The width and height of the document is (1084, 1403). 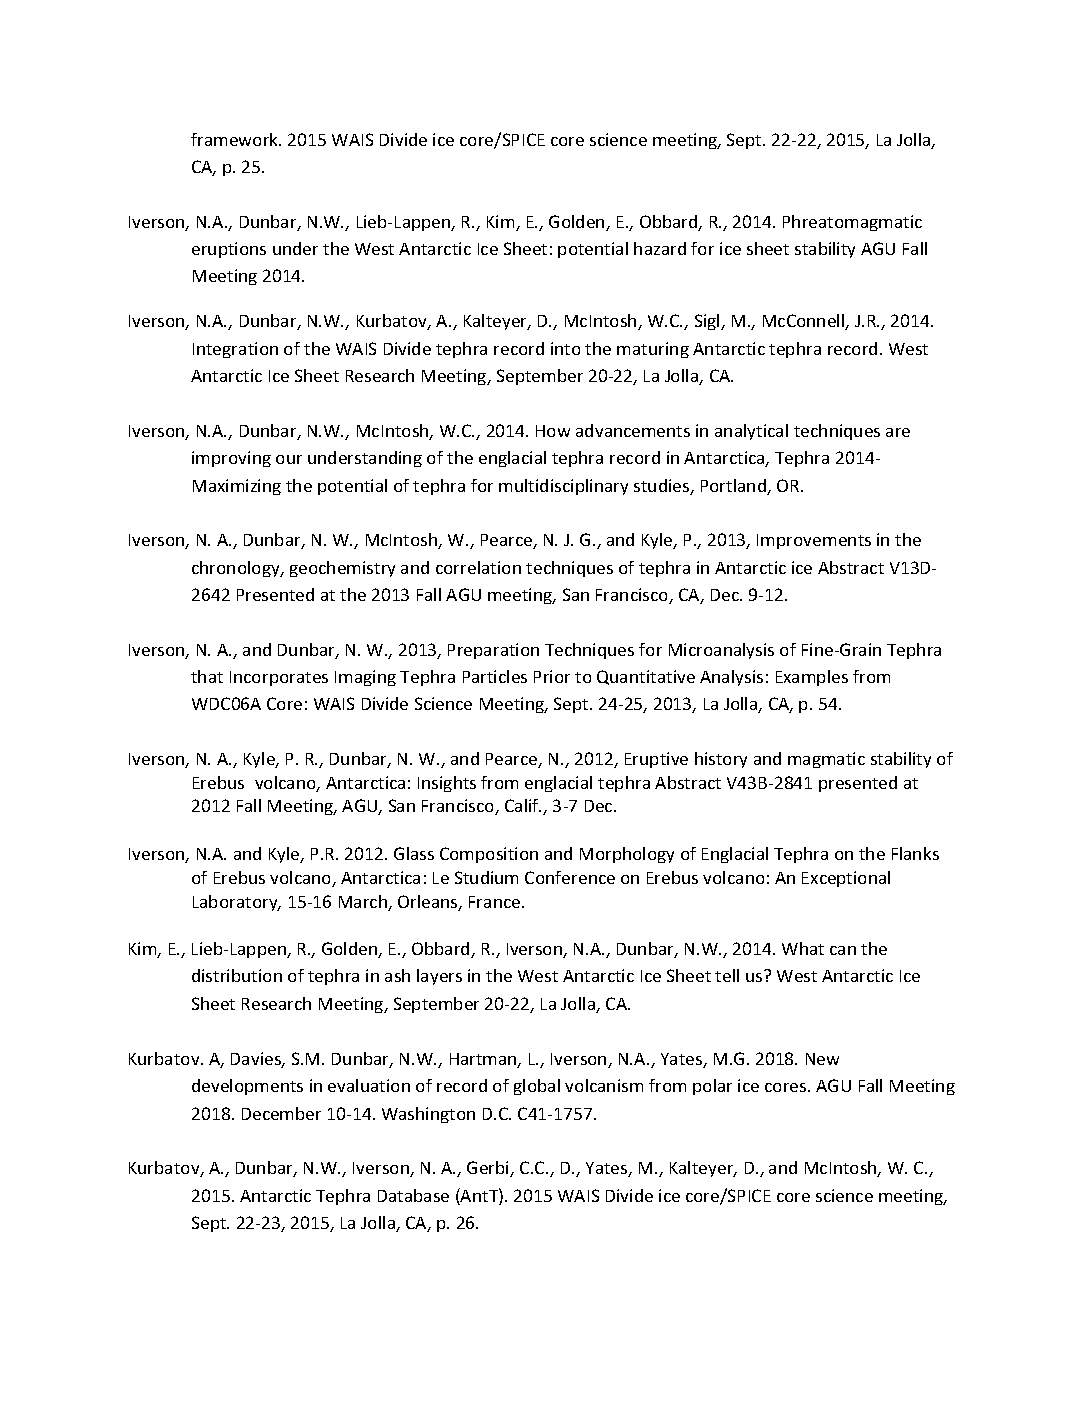 I want to click on maturing, so click(x=653, y=350).
